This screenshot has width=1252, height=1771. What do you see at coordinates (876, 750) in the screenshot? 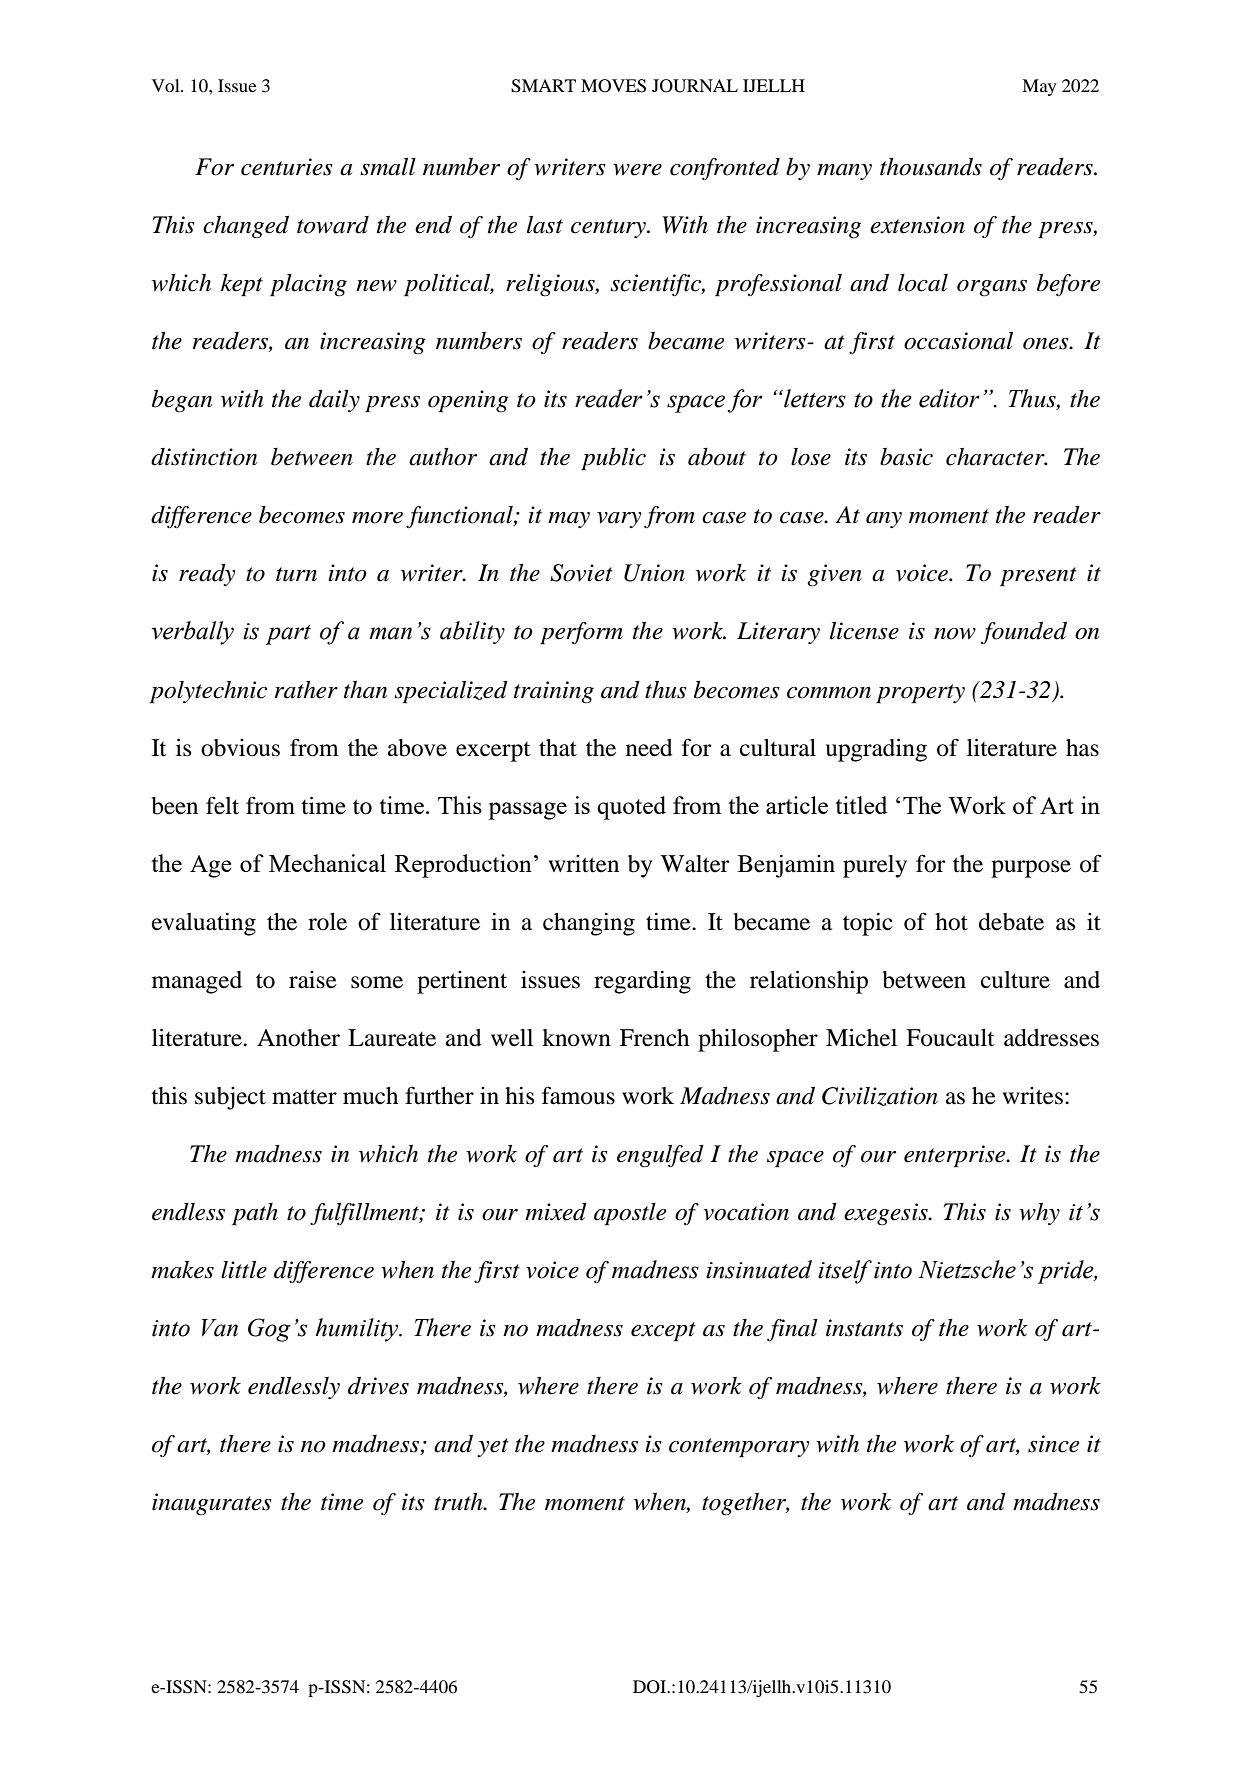
I see `upgrading` at bounding box center [876, 750].
